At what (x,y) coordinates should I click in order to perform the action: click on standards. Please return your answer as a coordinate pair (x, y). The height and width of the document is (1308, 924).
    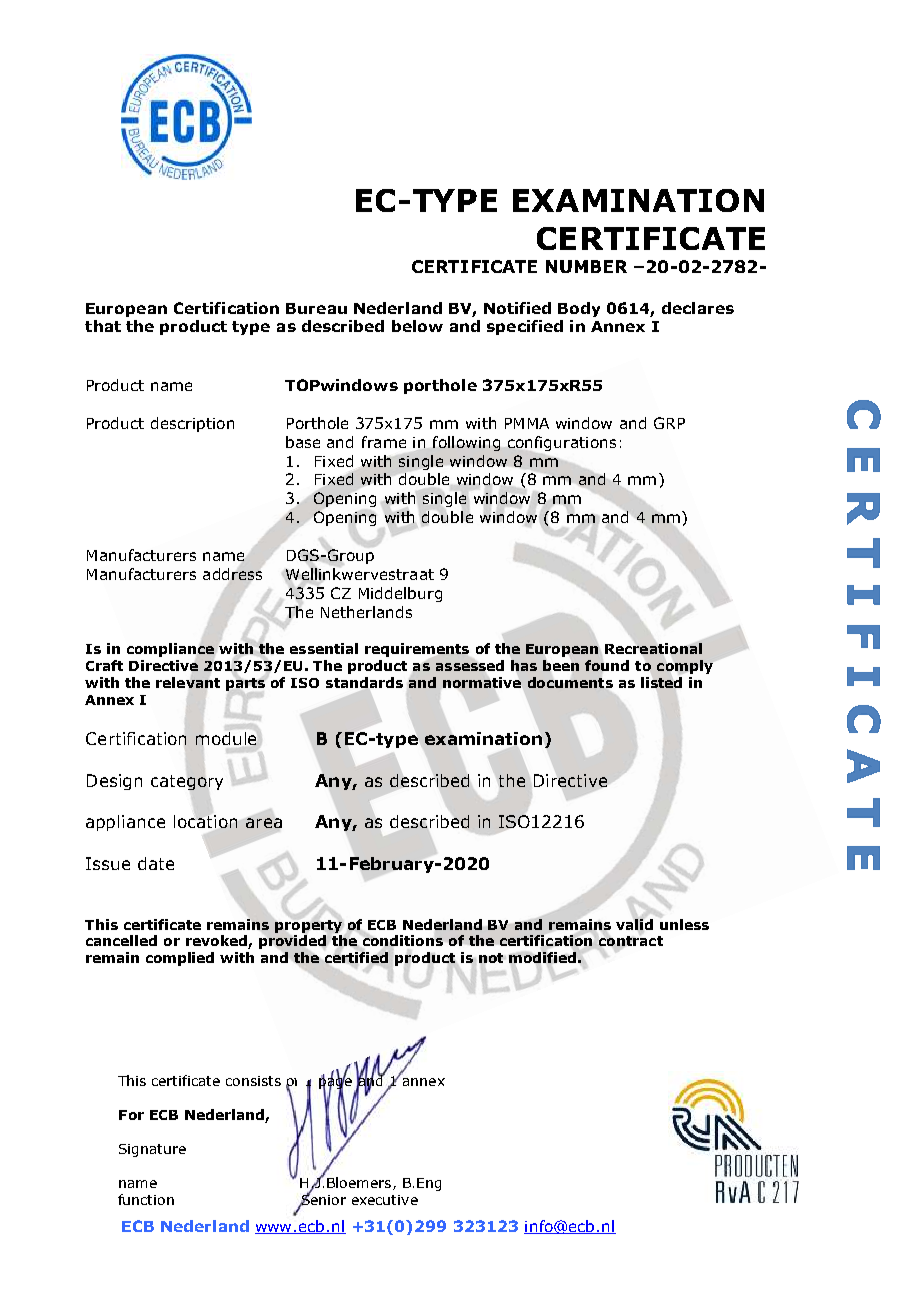
    Looking at the image, I should click on (364, 682).
